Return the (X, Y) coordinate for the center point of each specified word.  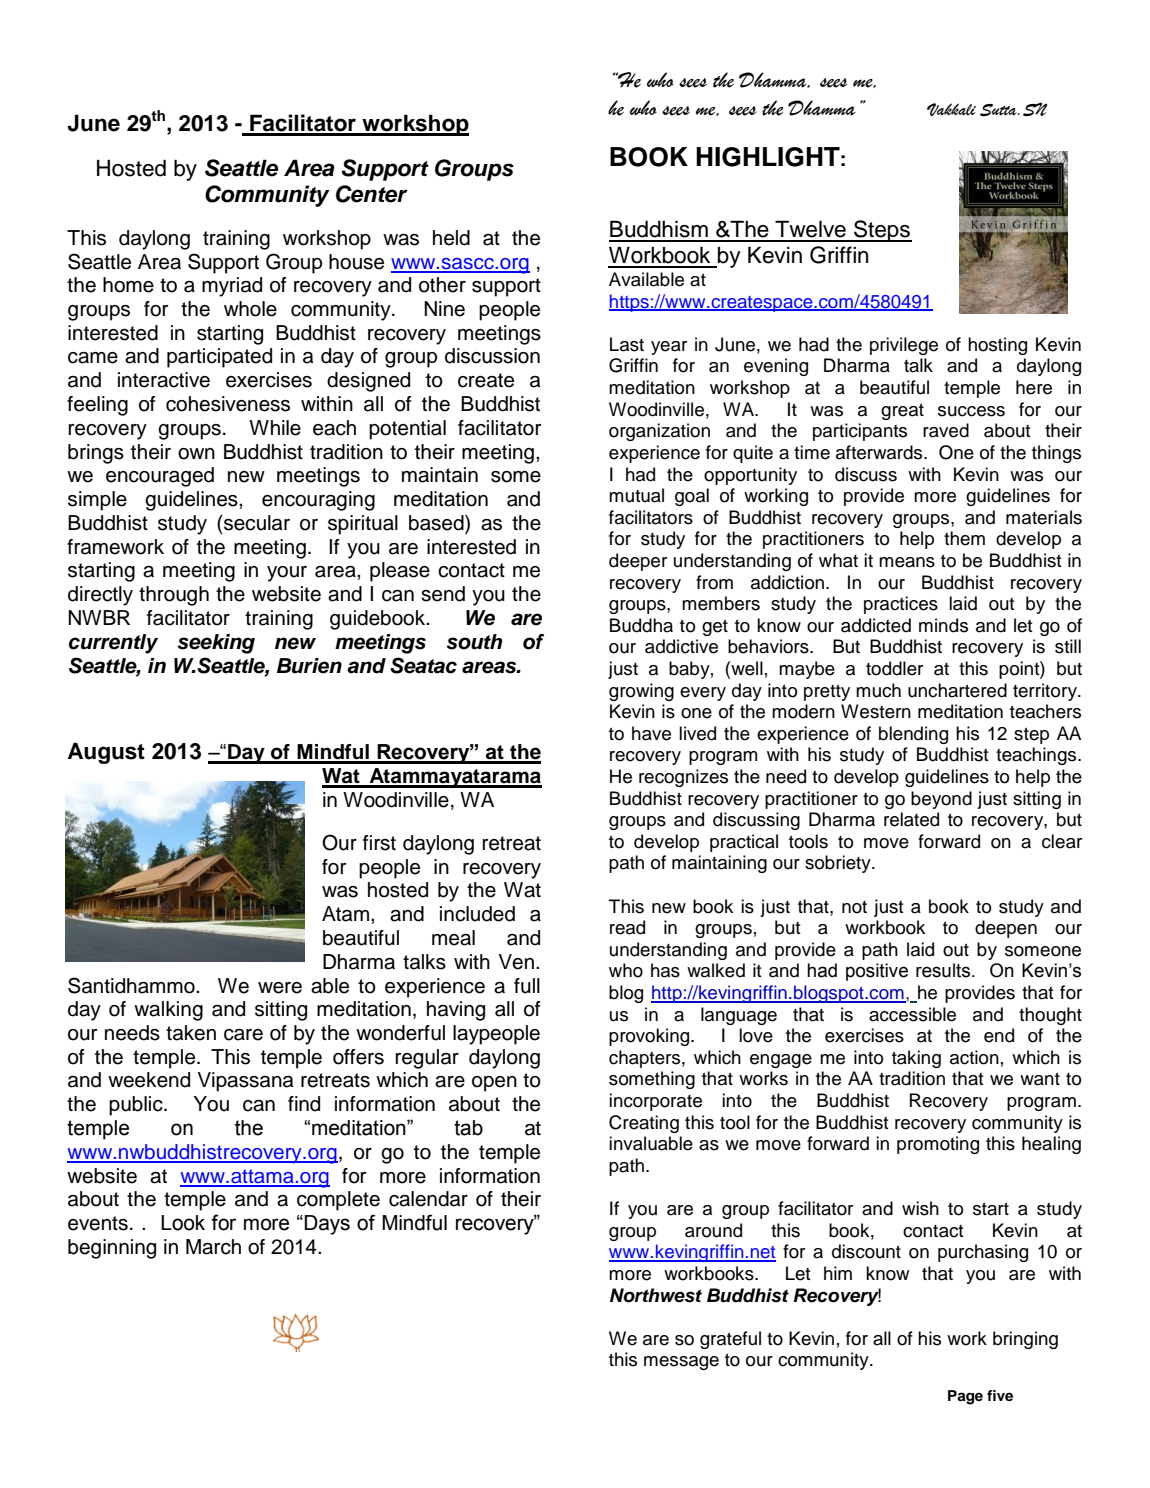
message (681, 1363)
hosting (997, 346)
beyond (941, 800)
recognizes (683, 778)
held (451, 238)
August (106, 753)
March (213, 1247)
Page (965, 1397)
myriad (232, 287)
